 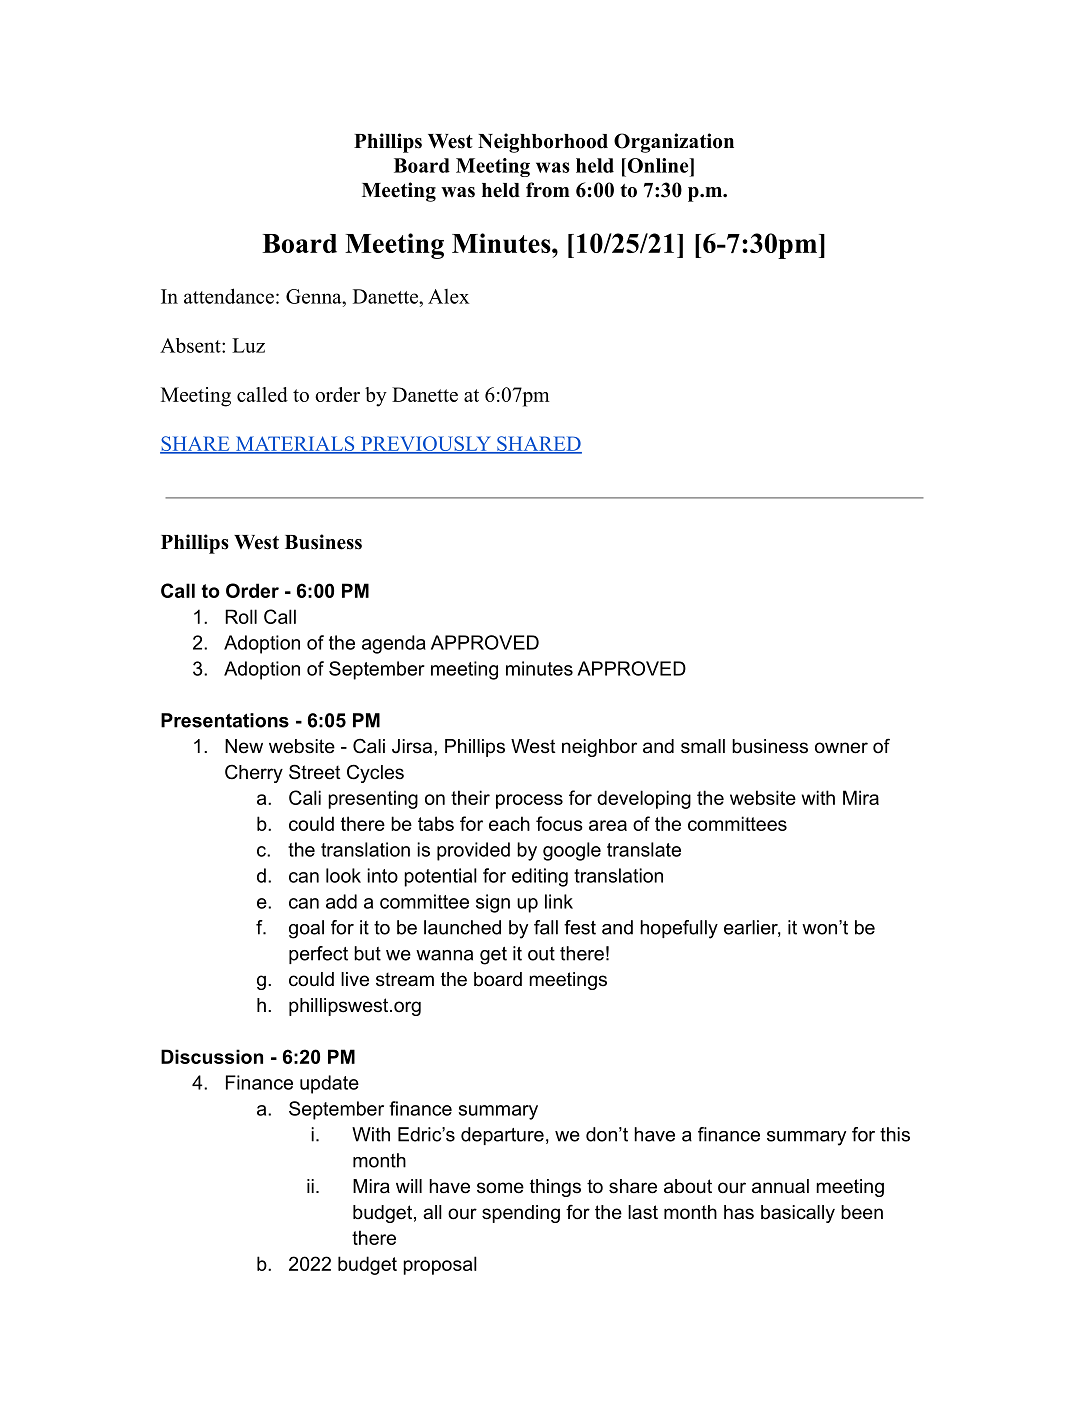 I want to click on Organization, so click(x=674, y=143).
